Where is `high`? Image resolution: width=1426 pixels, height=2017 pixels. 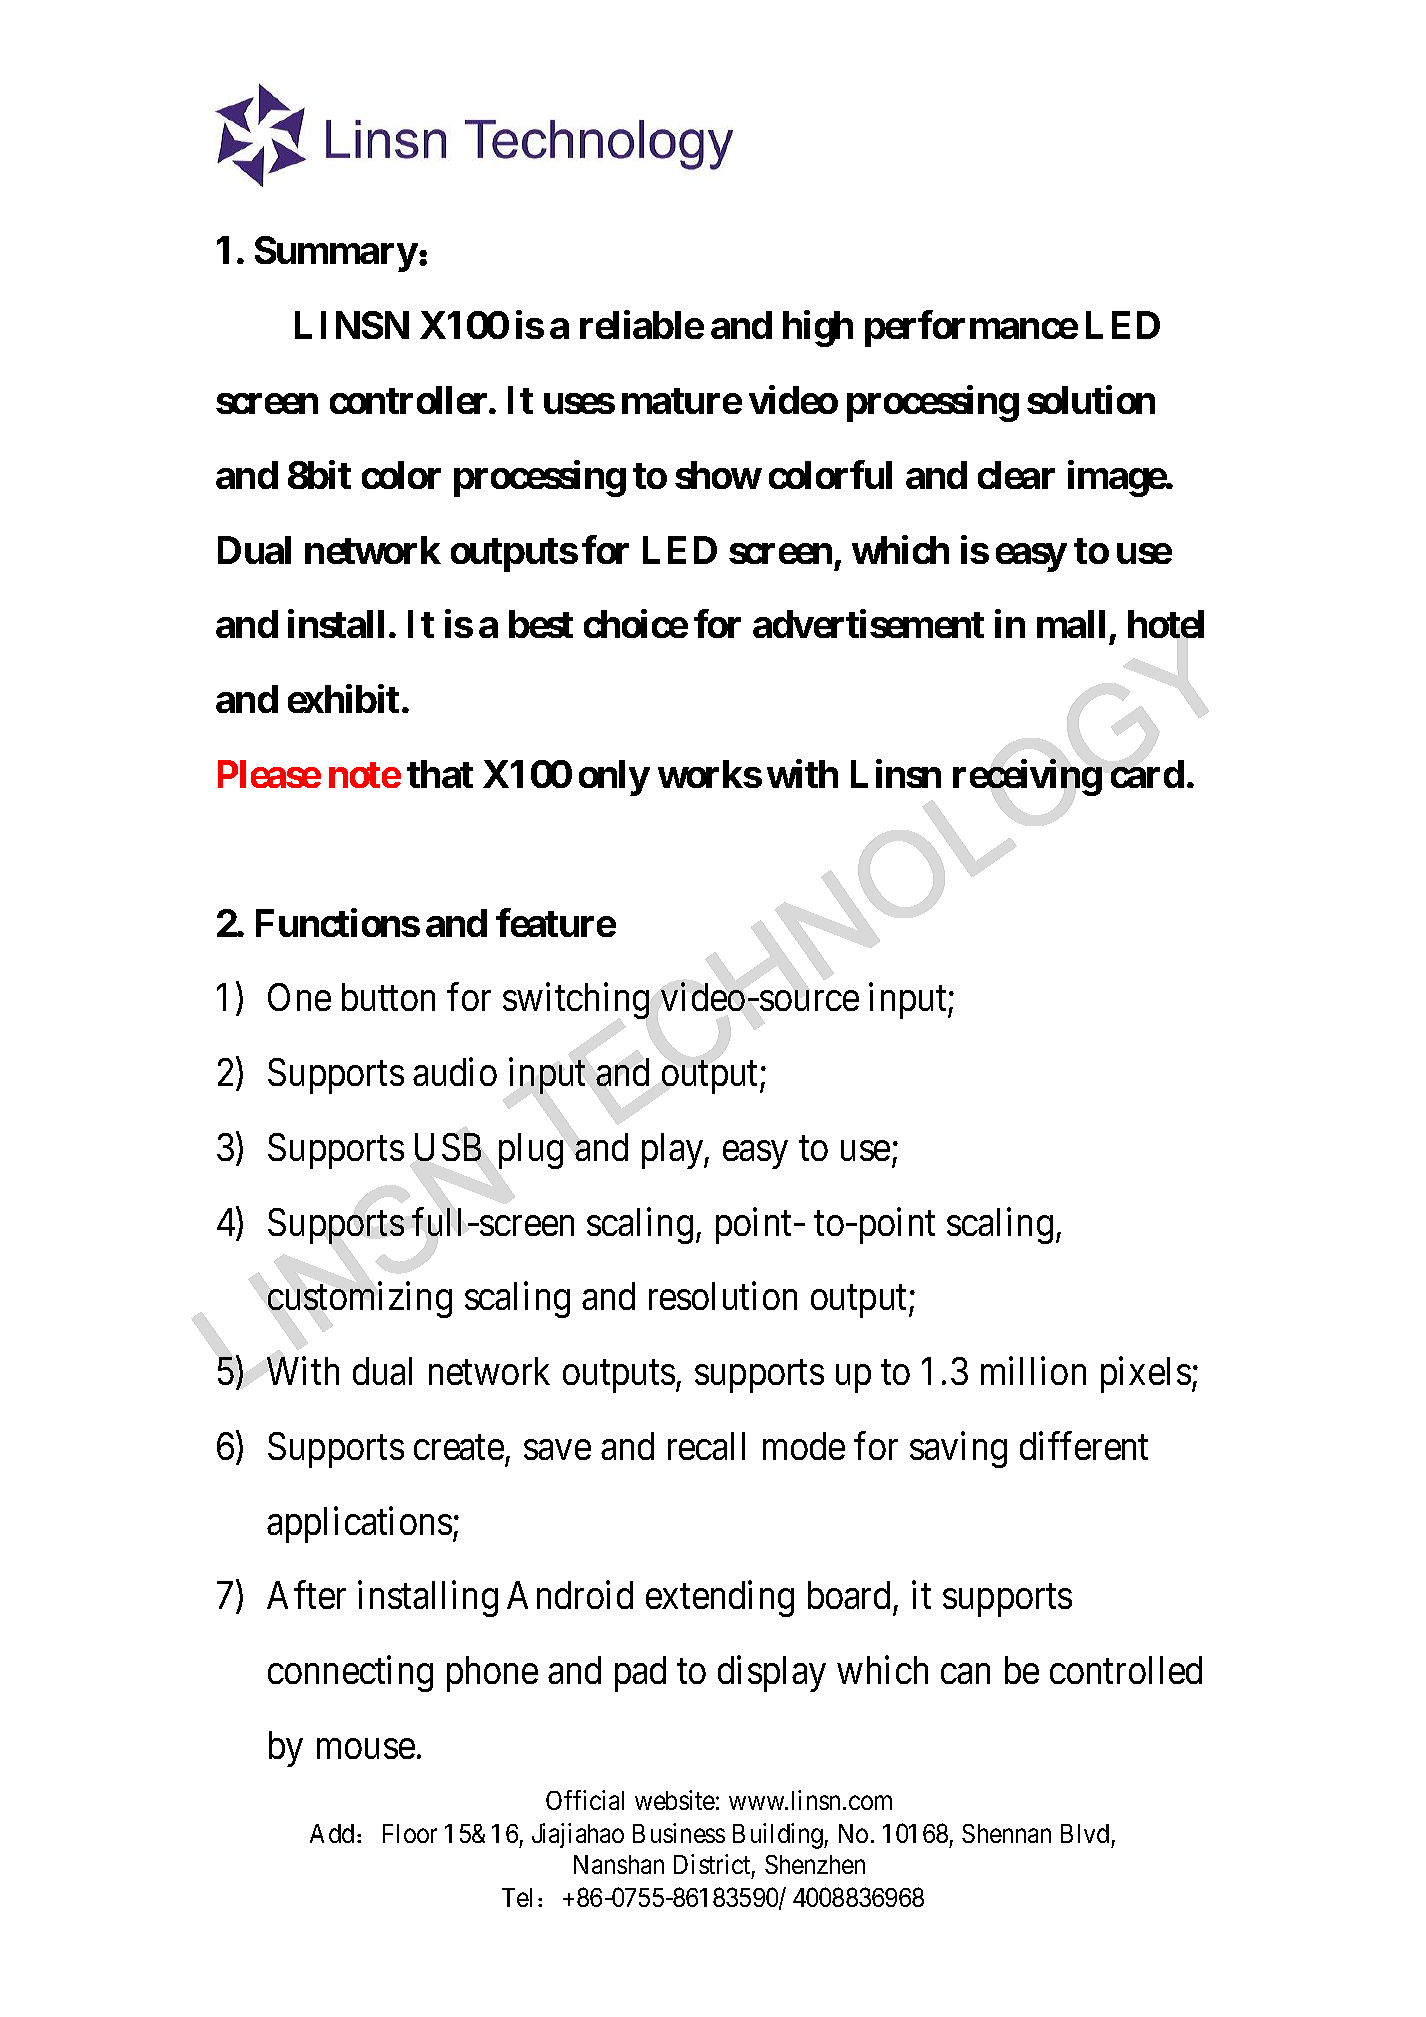 high is located at coordinates (818, 329).
